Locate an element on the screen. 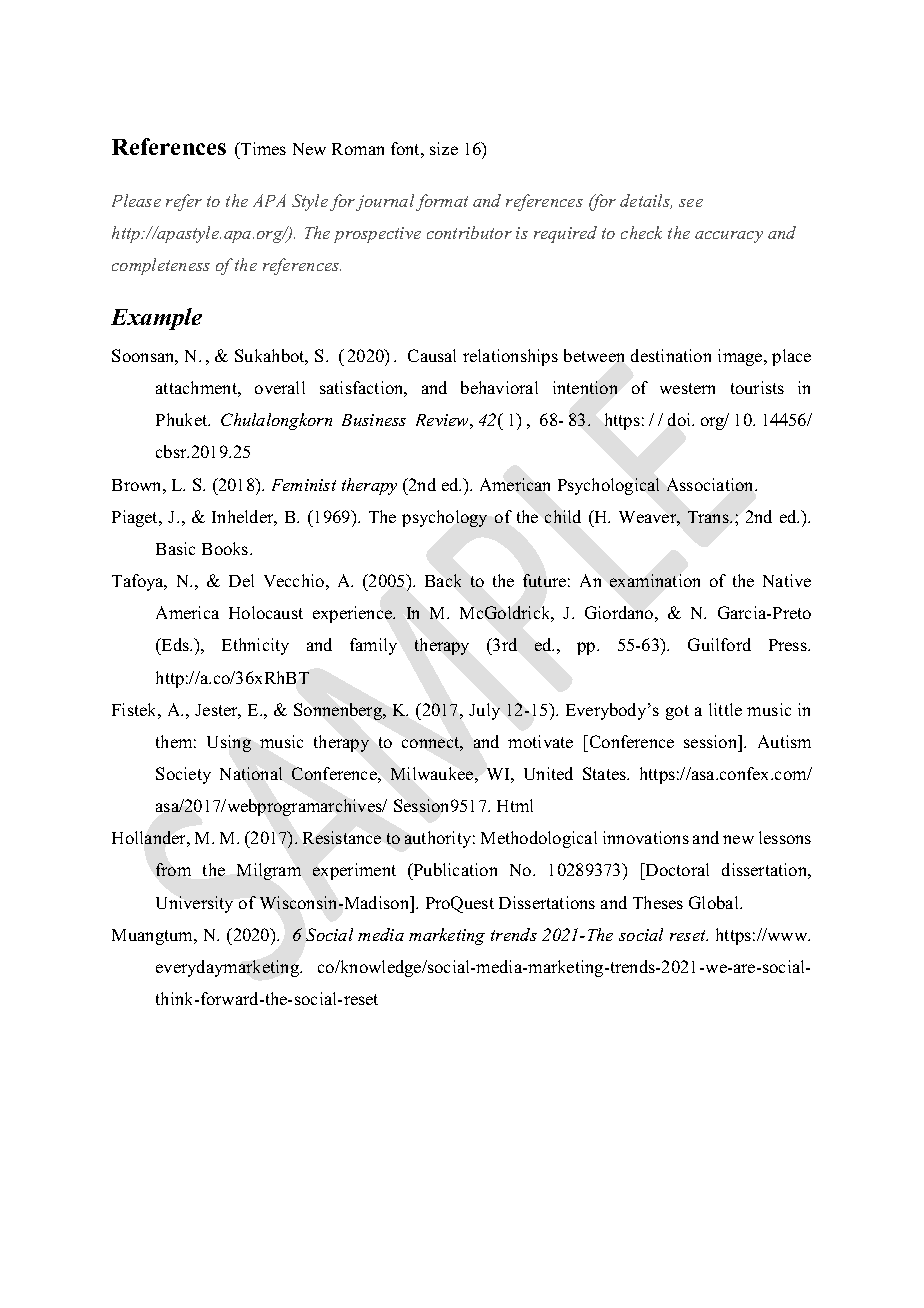  see is located at coordinates (691, 203).
